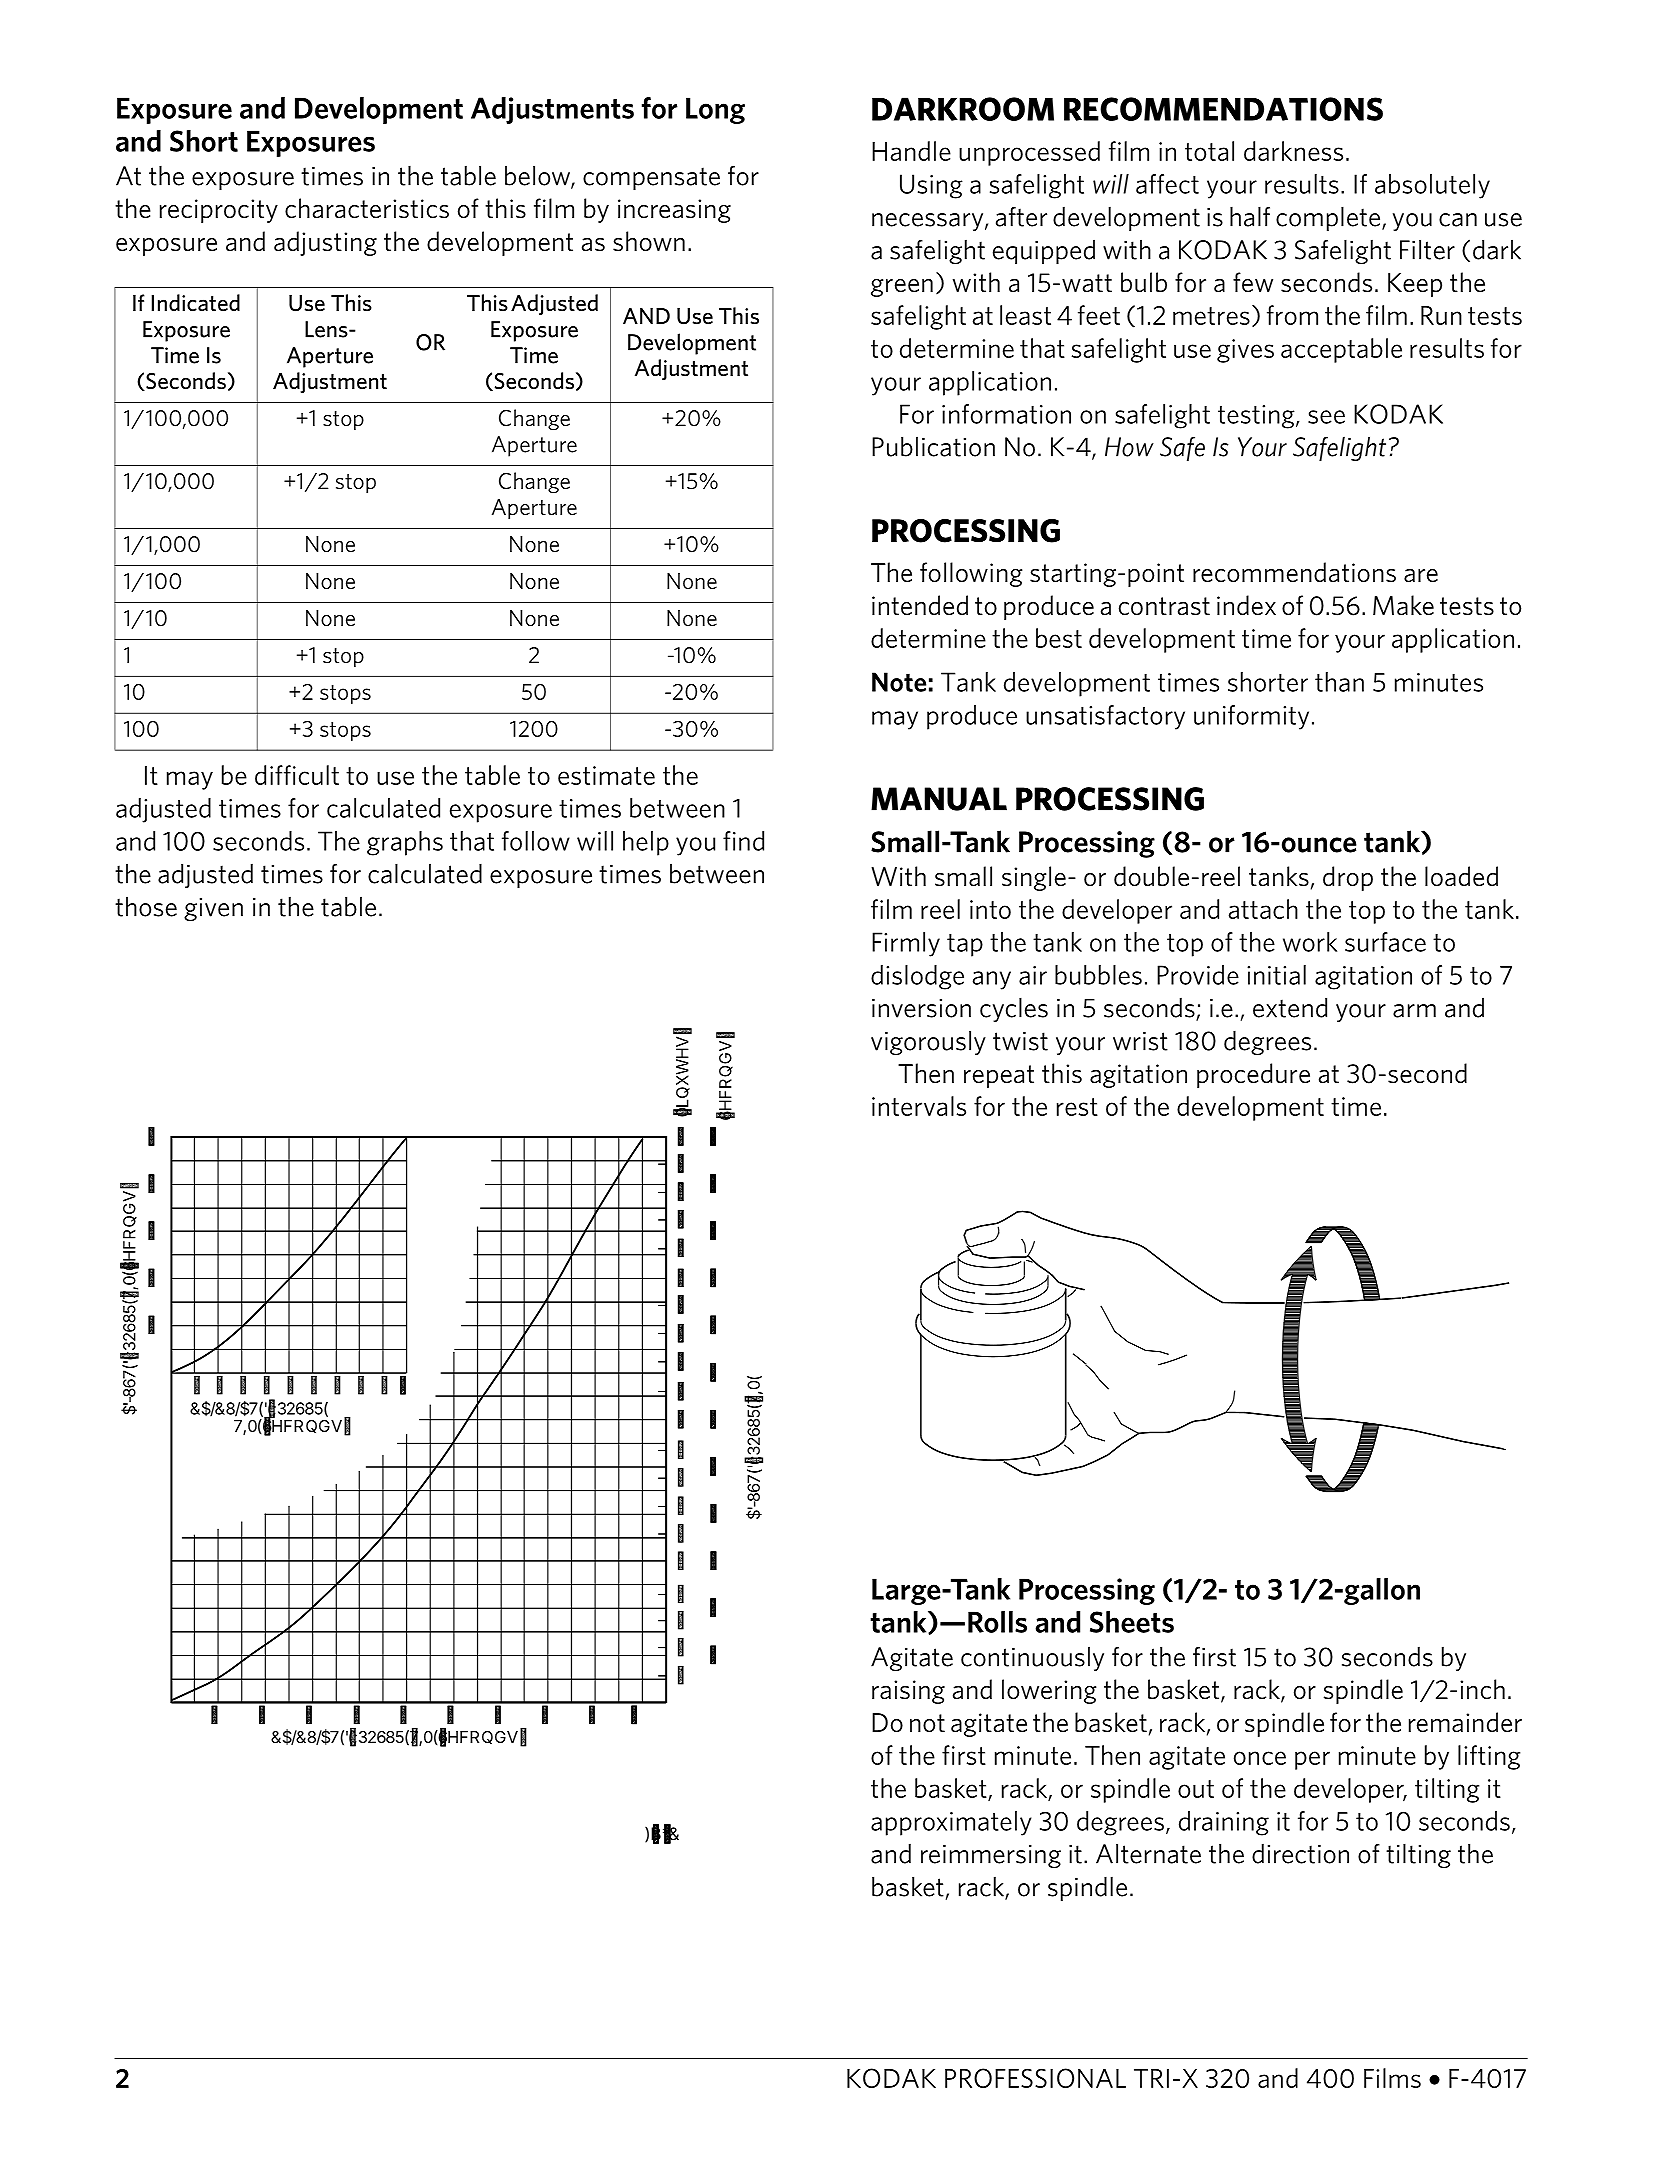 This page has width=1675, height=2168. Describe the element at coordinates (367, 208) in the page. I see `characteristics` at that location.
